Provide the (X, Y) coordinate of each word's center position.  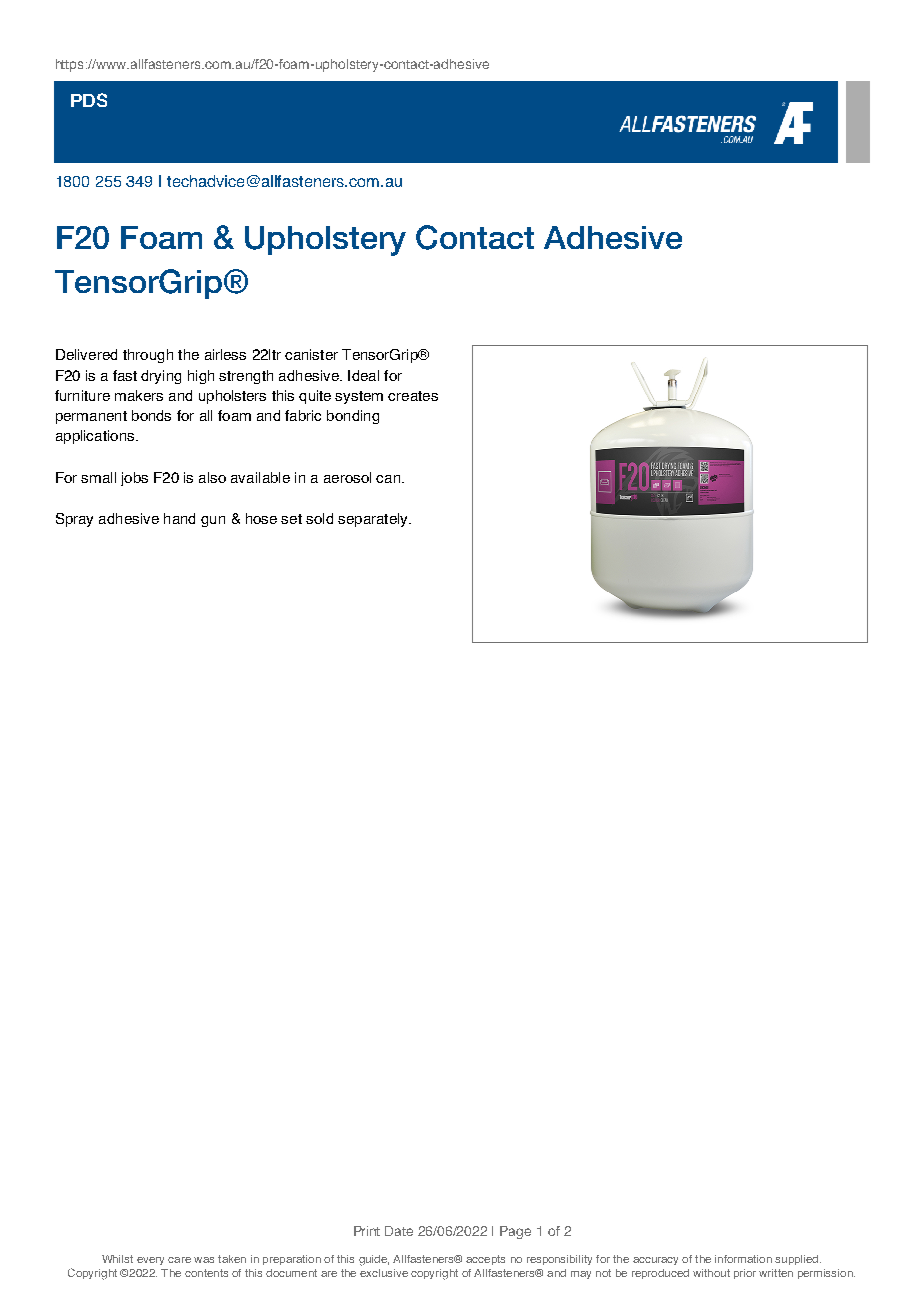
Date (399, 1231)
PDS (89, 100)
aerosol (347, 477)
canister (311, 354)
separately (374, 520)
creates (413, 396)
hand (179, 518)
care (179, 1260)
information (743, 1259)
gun (213, 521)
